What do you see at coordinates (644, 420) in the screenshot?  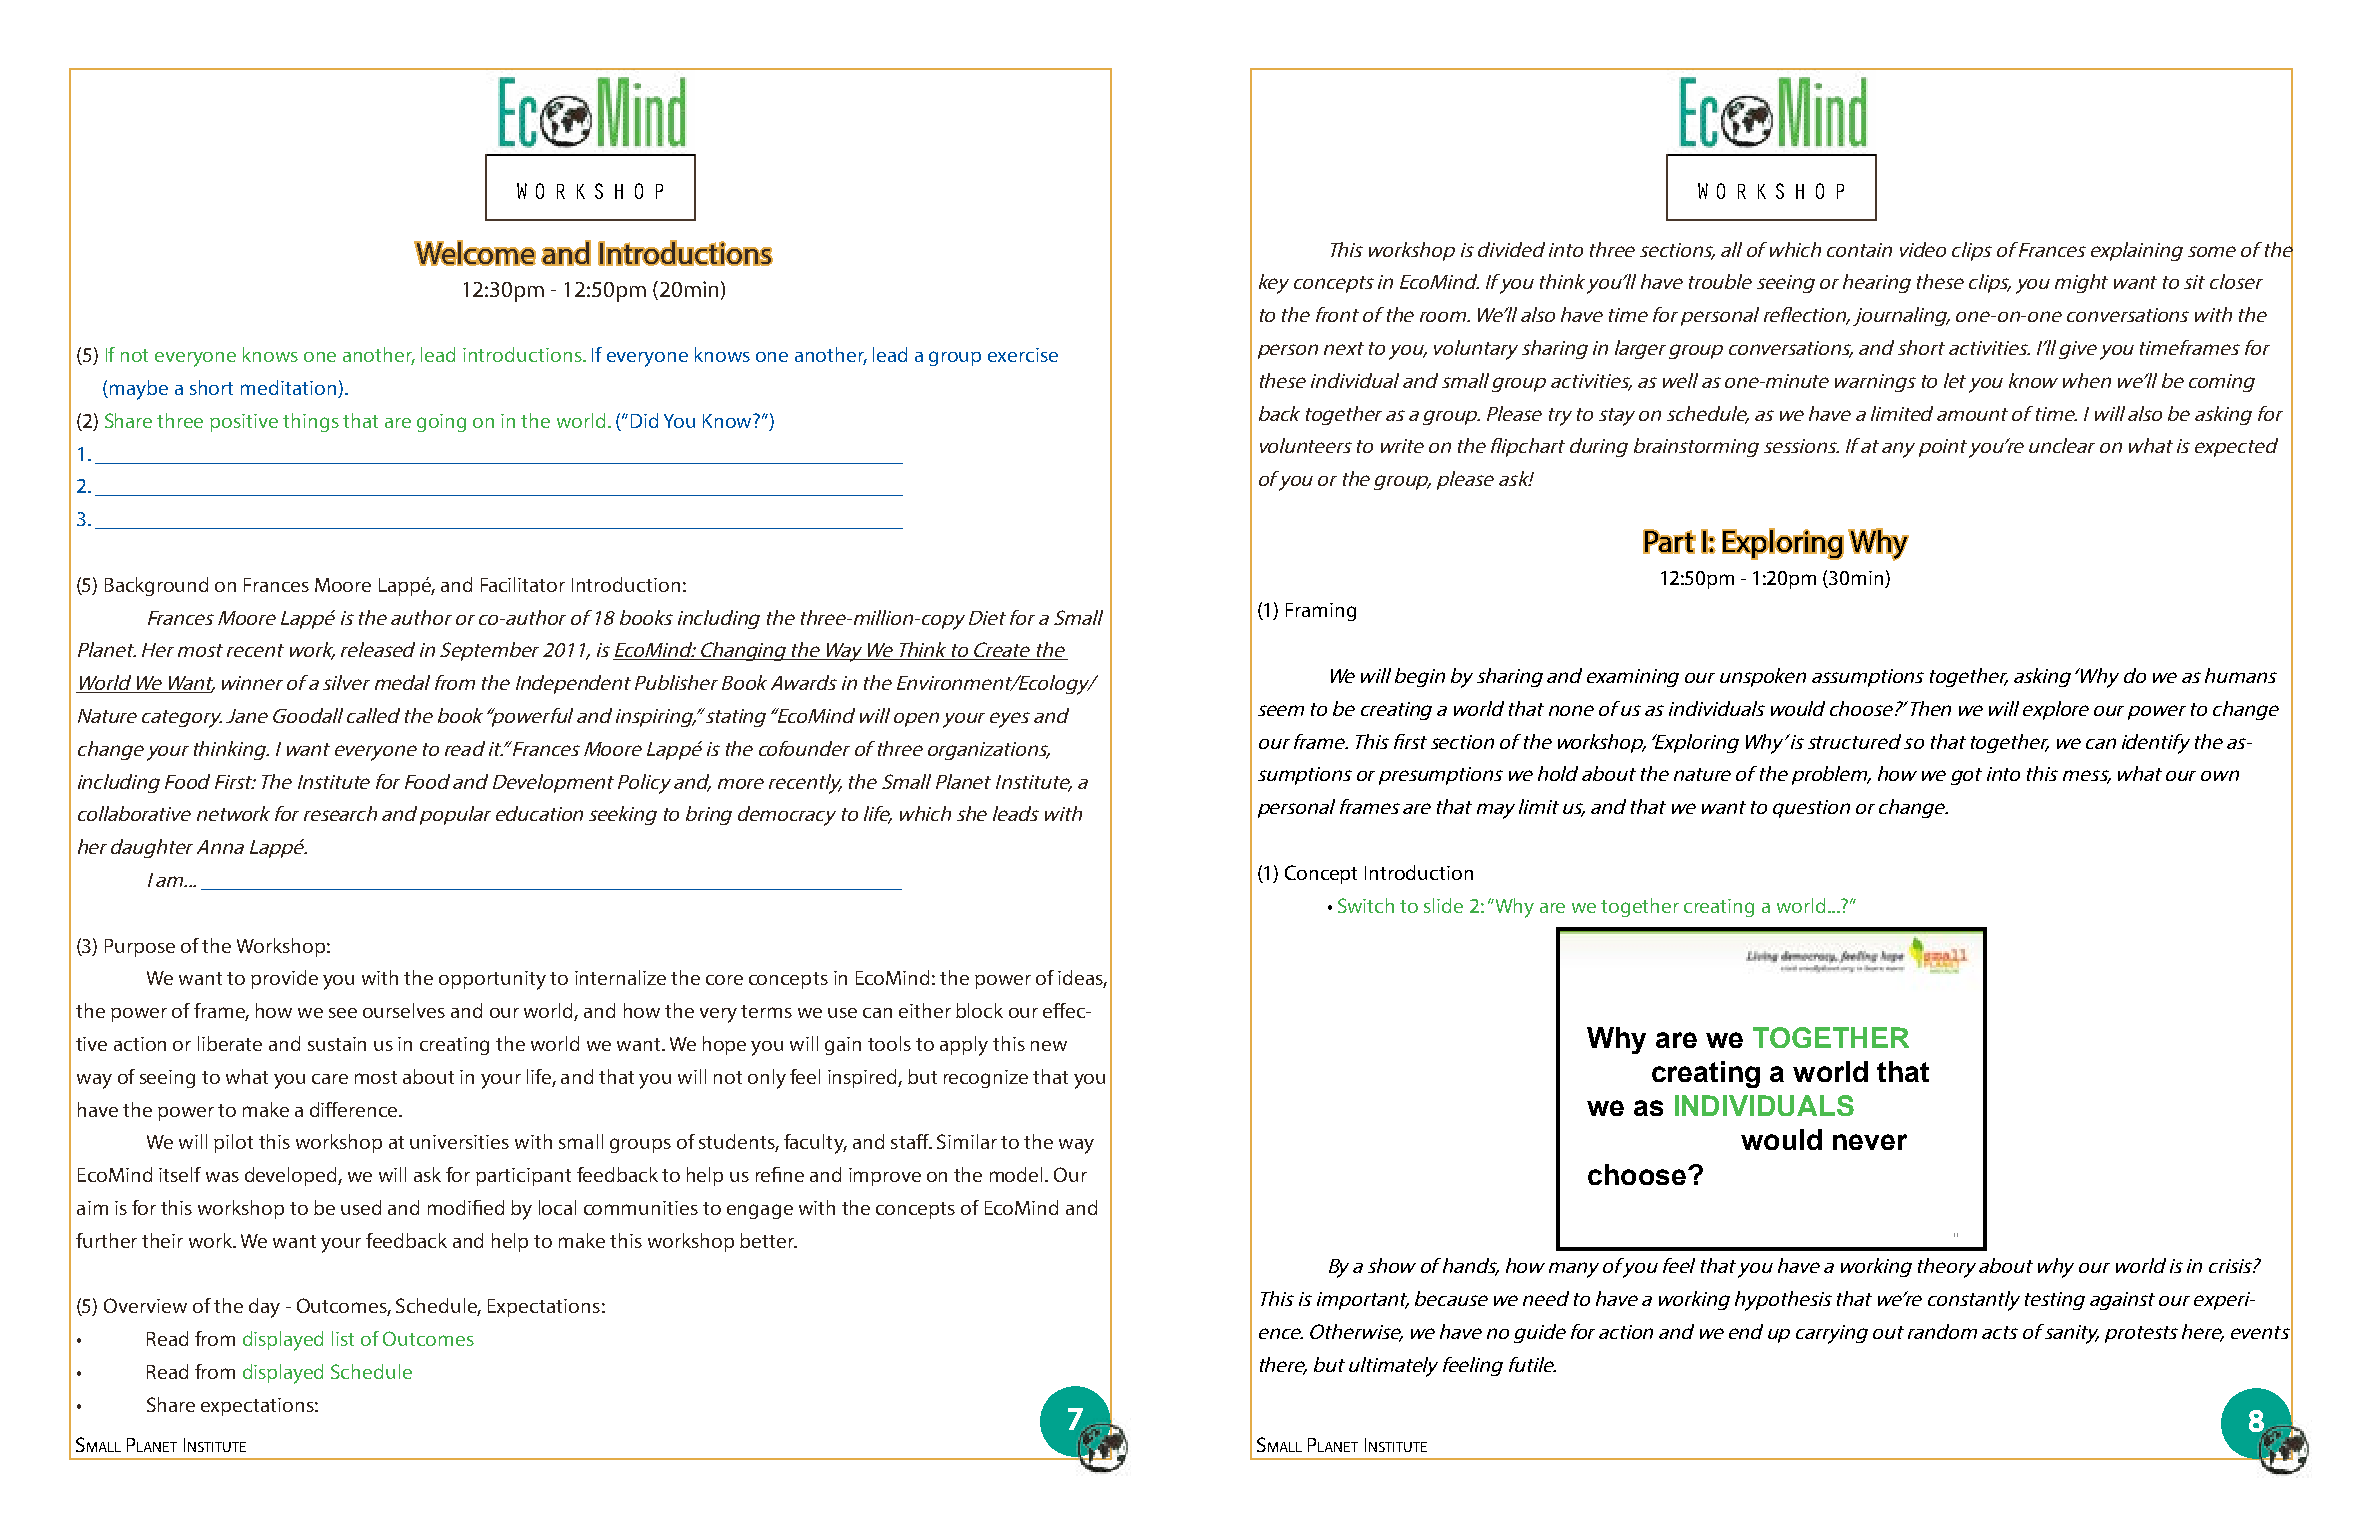 I see `Did` at bounding box center [644, 420].
